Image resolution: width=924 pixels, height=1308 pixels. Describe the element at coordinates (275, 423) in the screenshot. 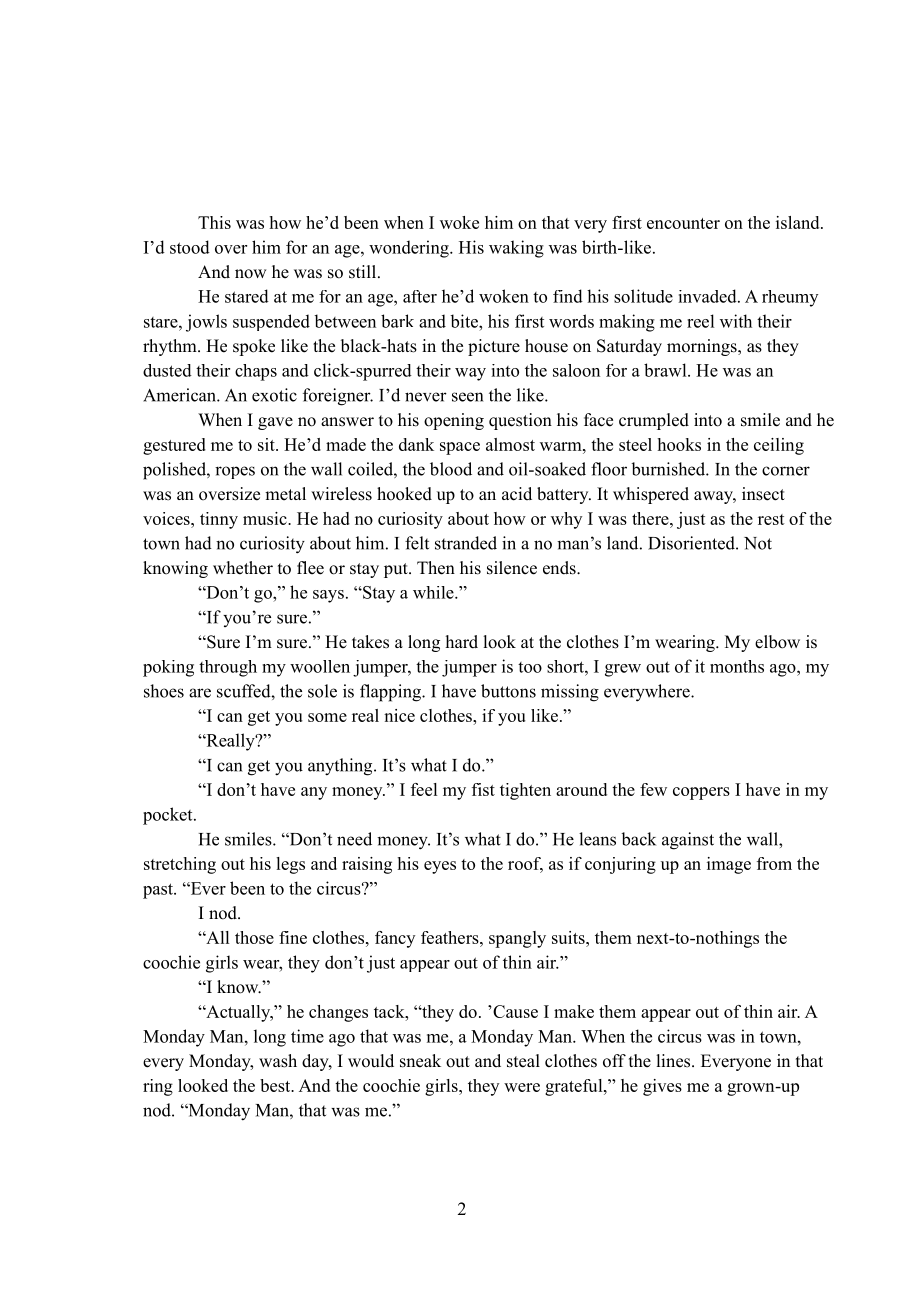

I see `gave` at that location.
